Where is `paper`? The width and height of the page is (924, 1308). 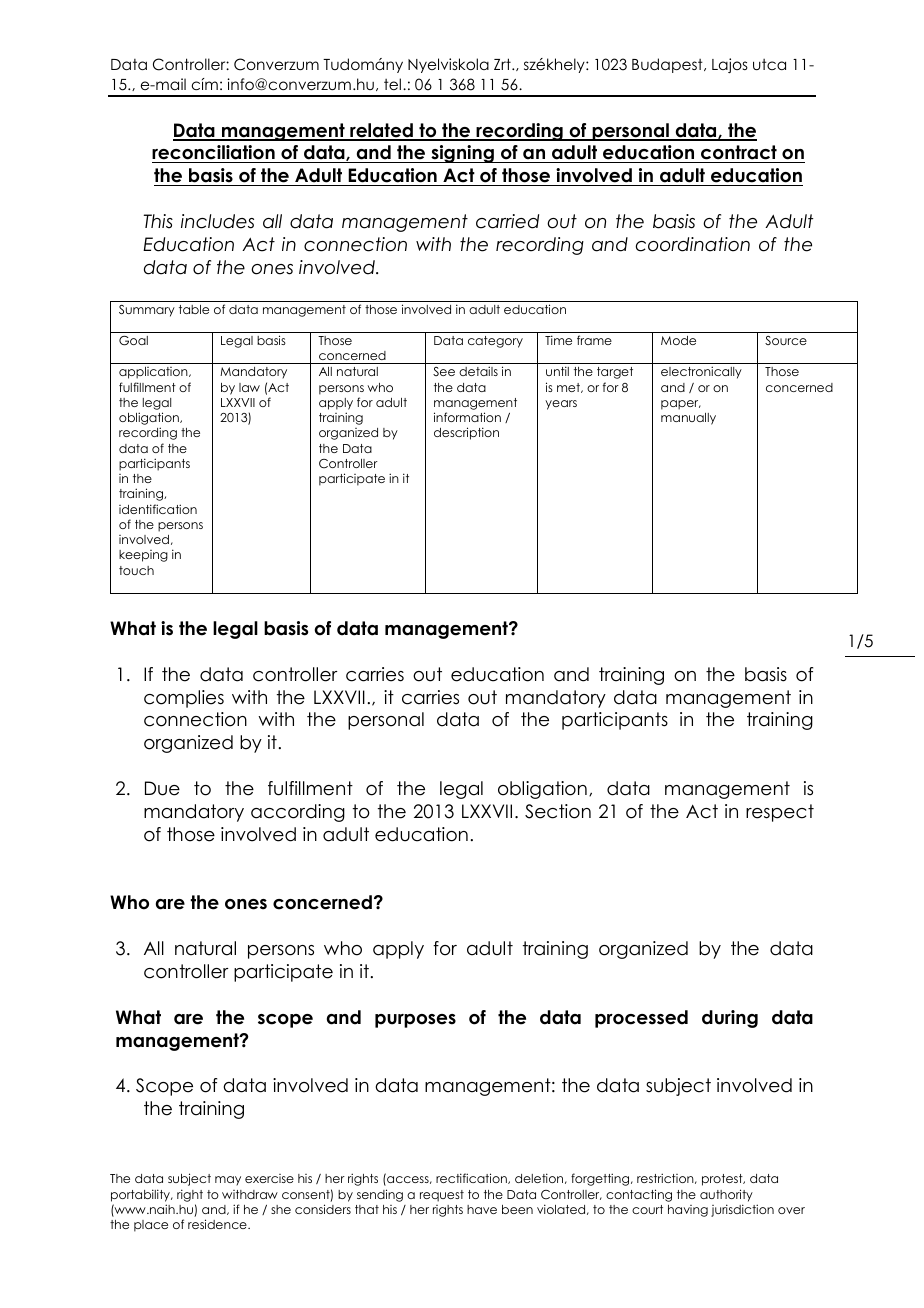 paper is located at coordinates (681, 405).
